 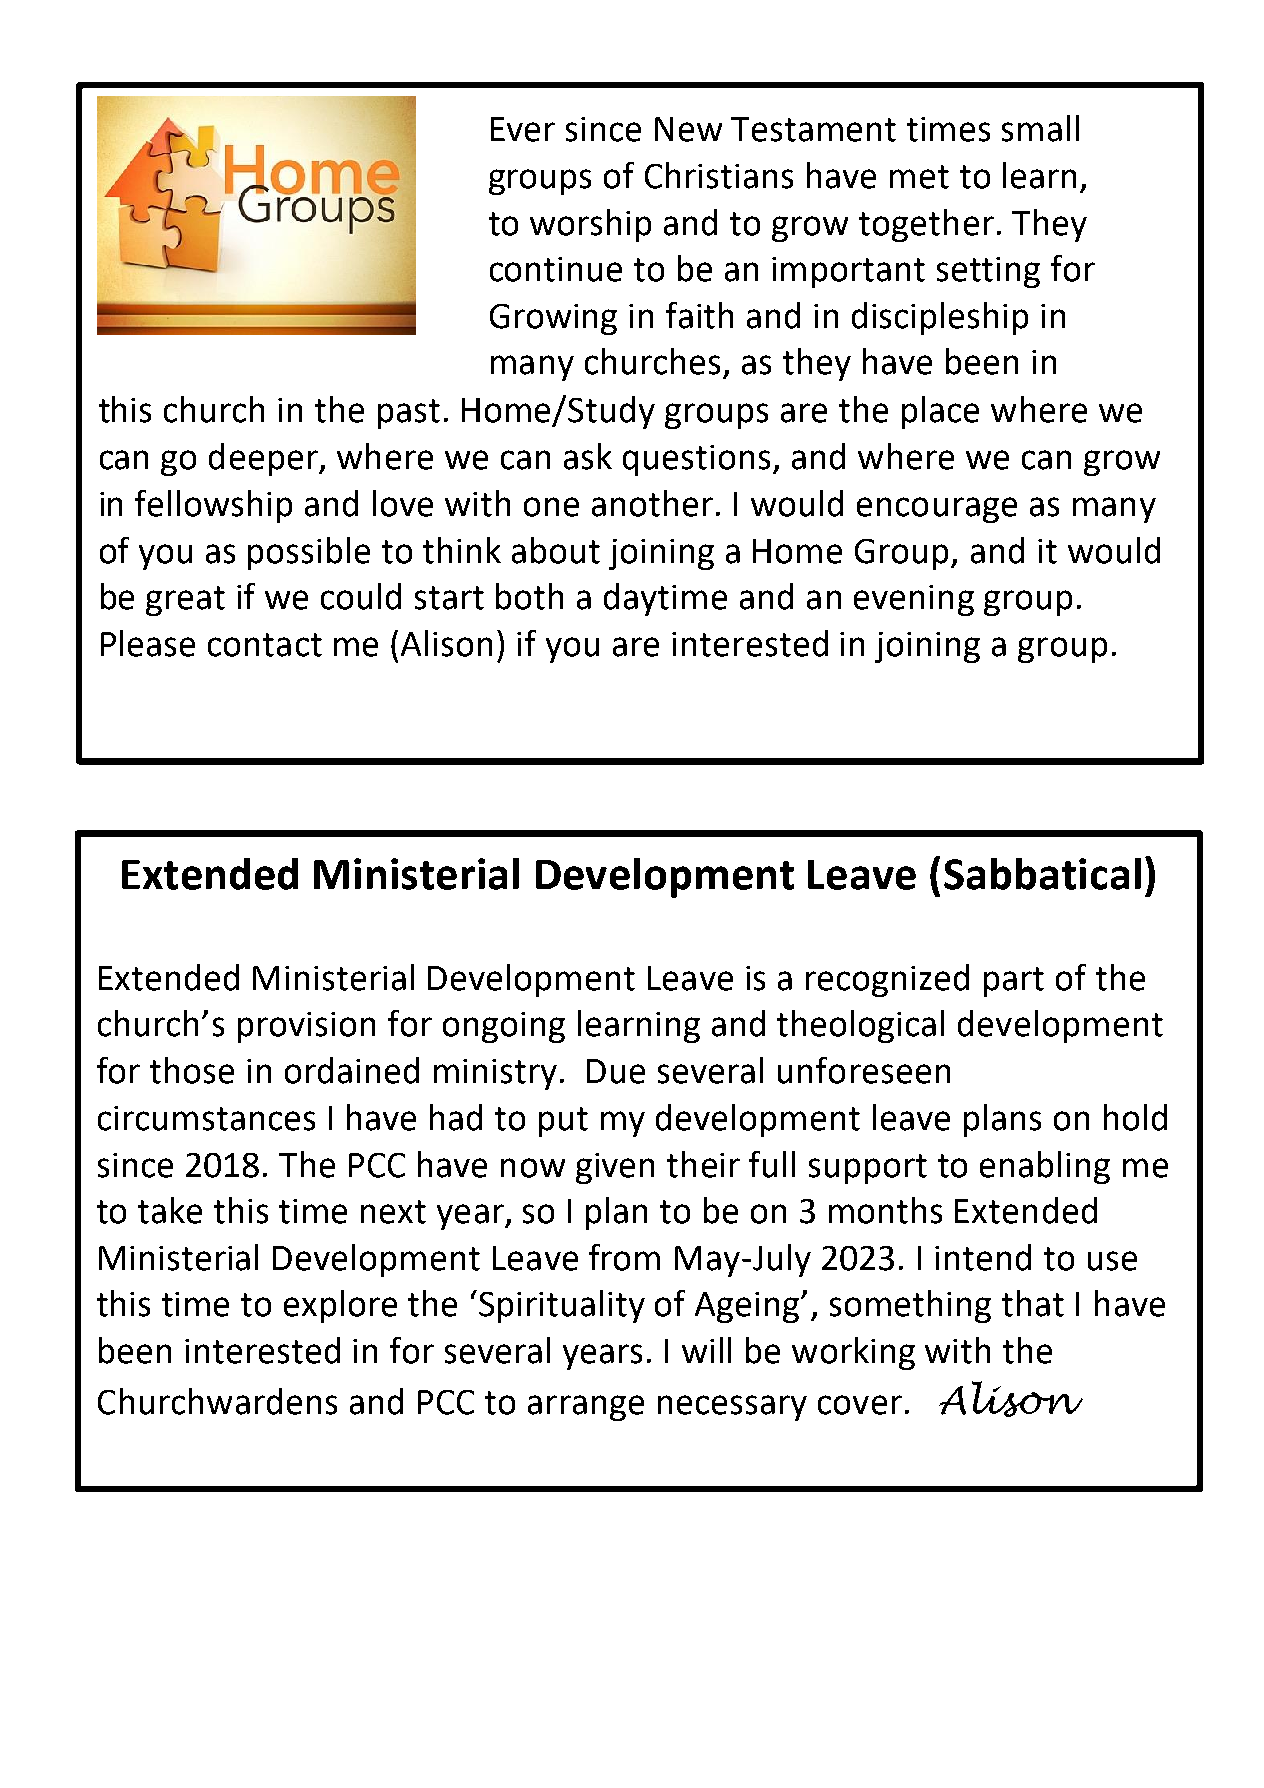 What do you see at coordinates (264, 459) in the page?
I see `deeper` at bounding box center [264, 459].
